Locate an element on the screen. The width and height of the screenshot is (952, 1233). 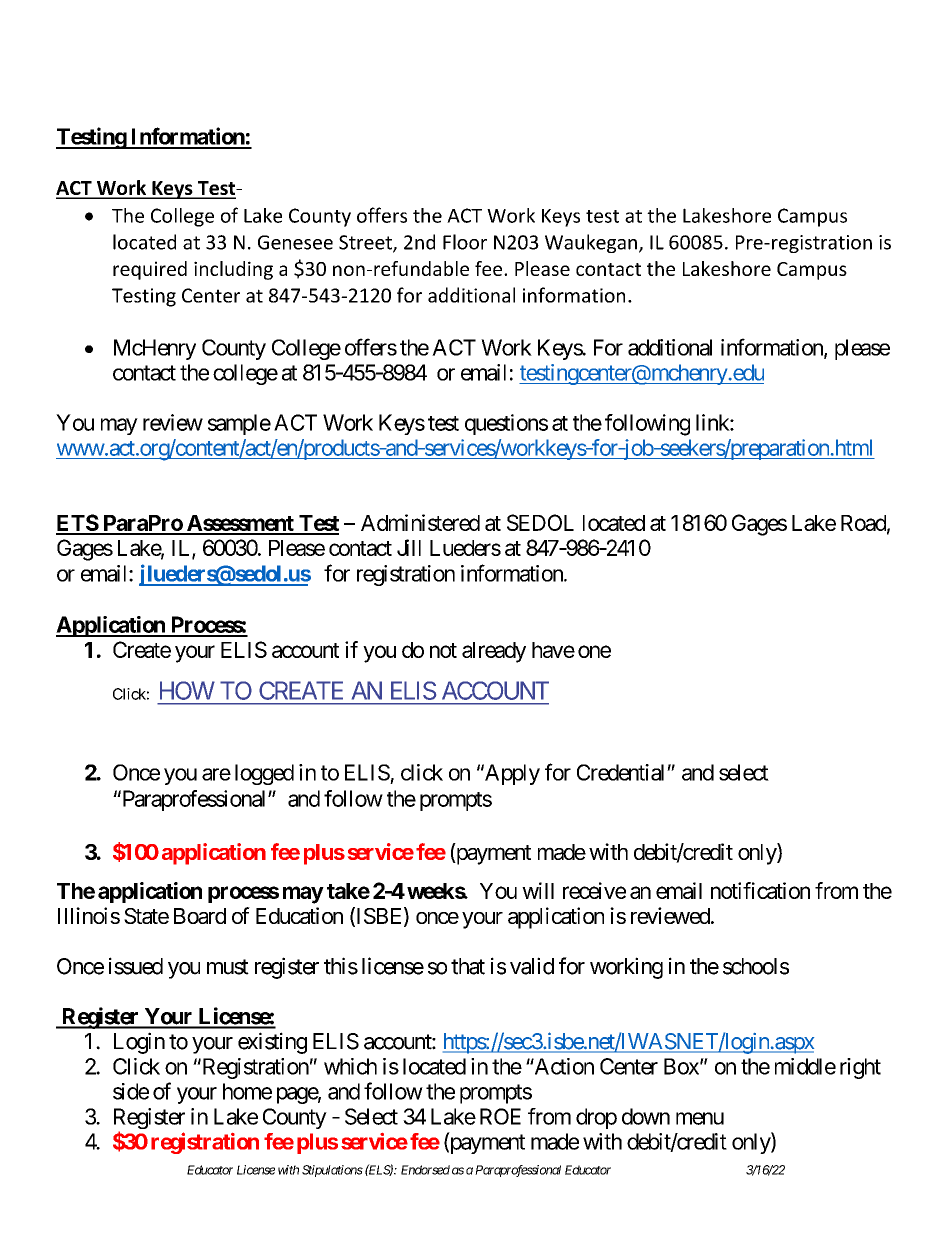
Street is located at coordinates (366, 243).
